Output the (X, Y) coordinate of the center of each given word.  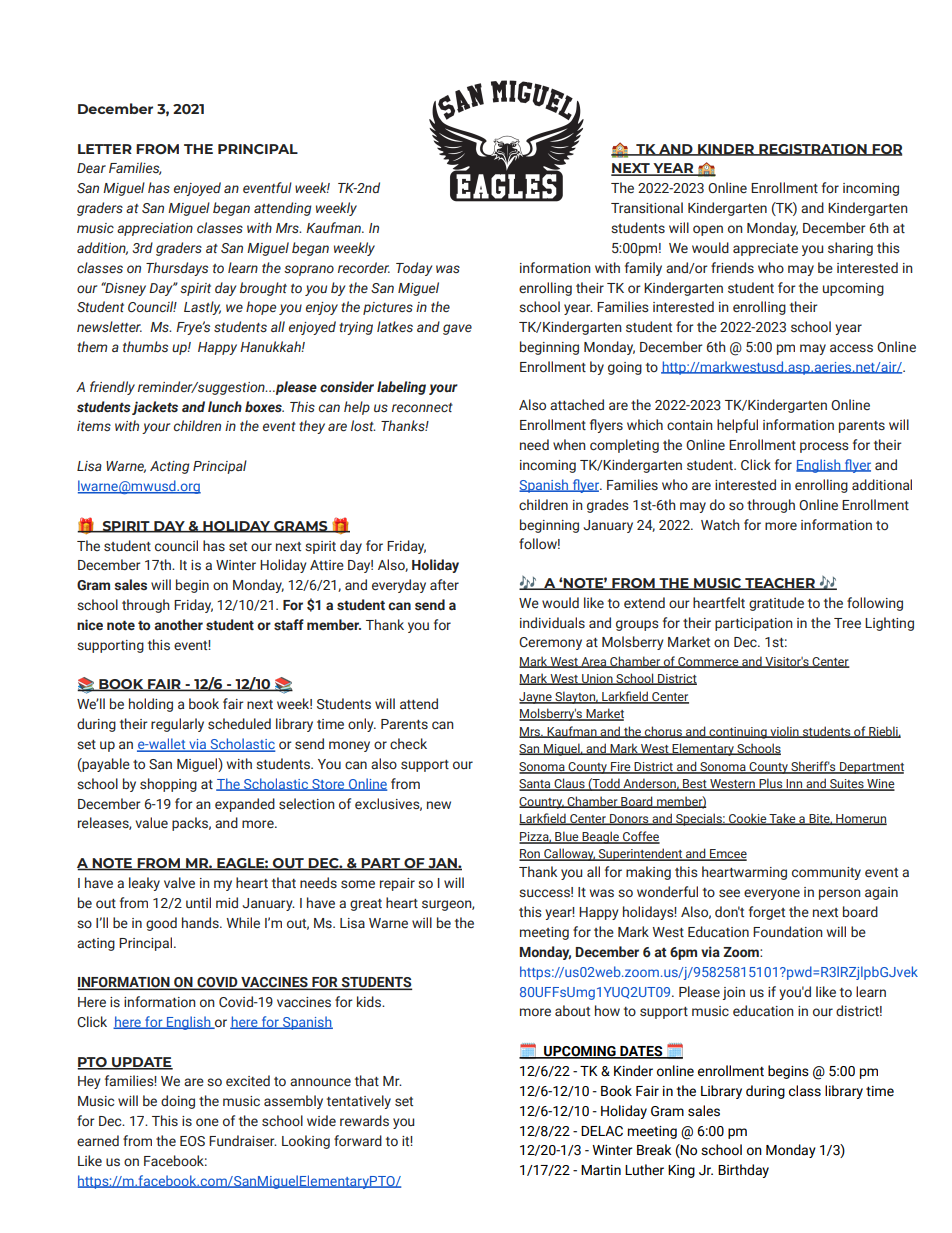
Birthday (743, 1171)
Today (414, 269)
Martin (601, 1170)
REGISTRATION (813, 150)
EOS (192, 1141)
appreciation (155, 229)
